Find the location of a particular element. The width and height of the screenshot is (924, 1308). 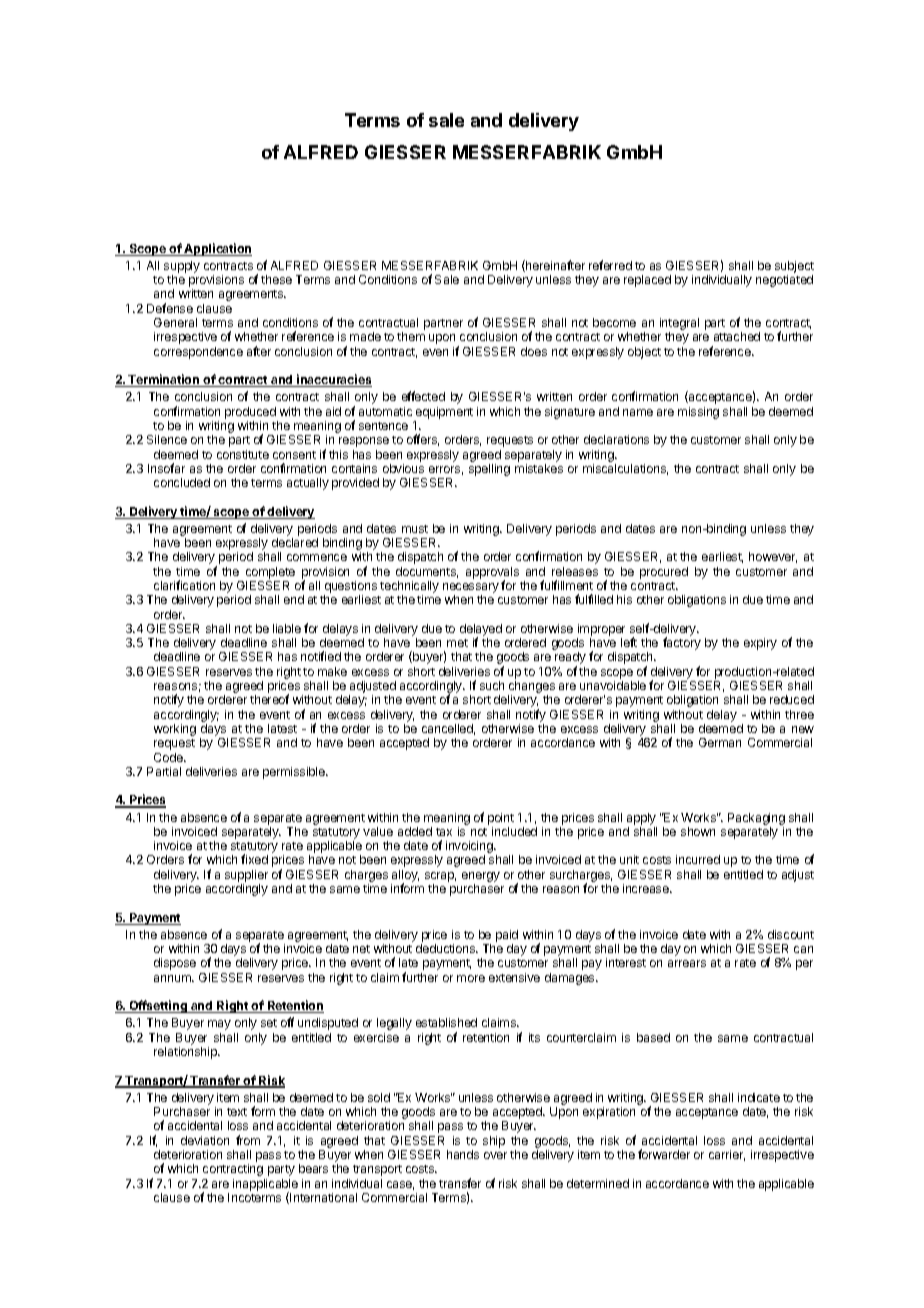

from is located at coordinates (248, 1140).
